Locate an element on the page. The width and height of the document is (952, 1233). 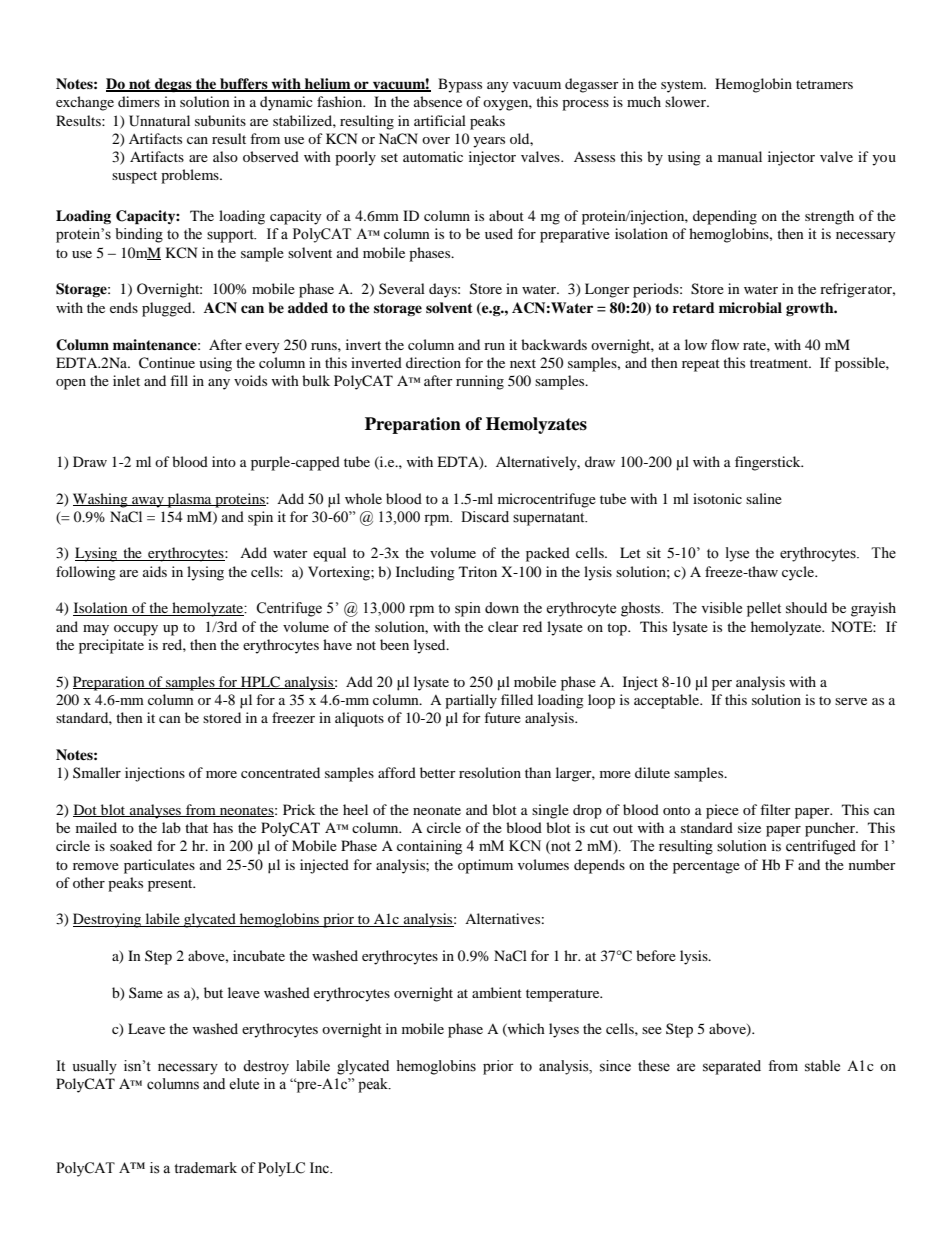
artificial is located at coordinates (440, 120).
